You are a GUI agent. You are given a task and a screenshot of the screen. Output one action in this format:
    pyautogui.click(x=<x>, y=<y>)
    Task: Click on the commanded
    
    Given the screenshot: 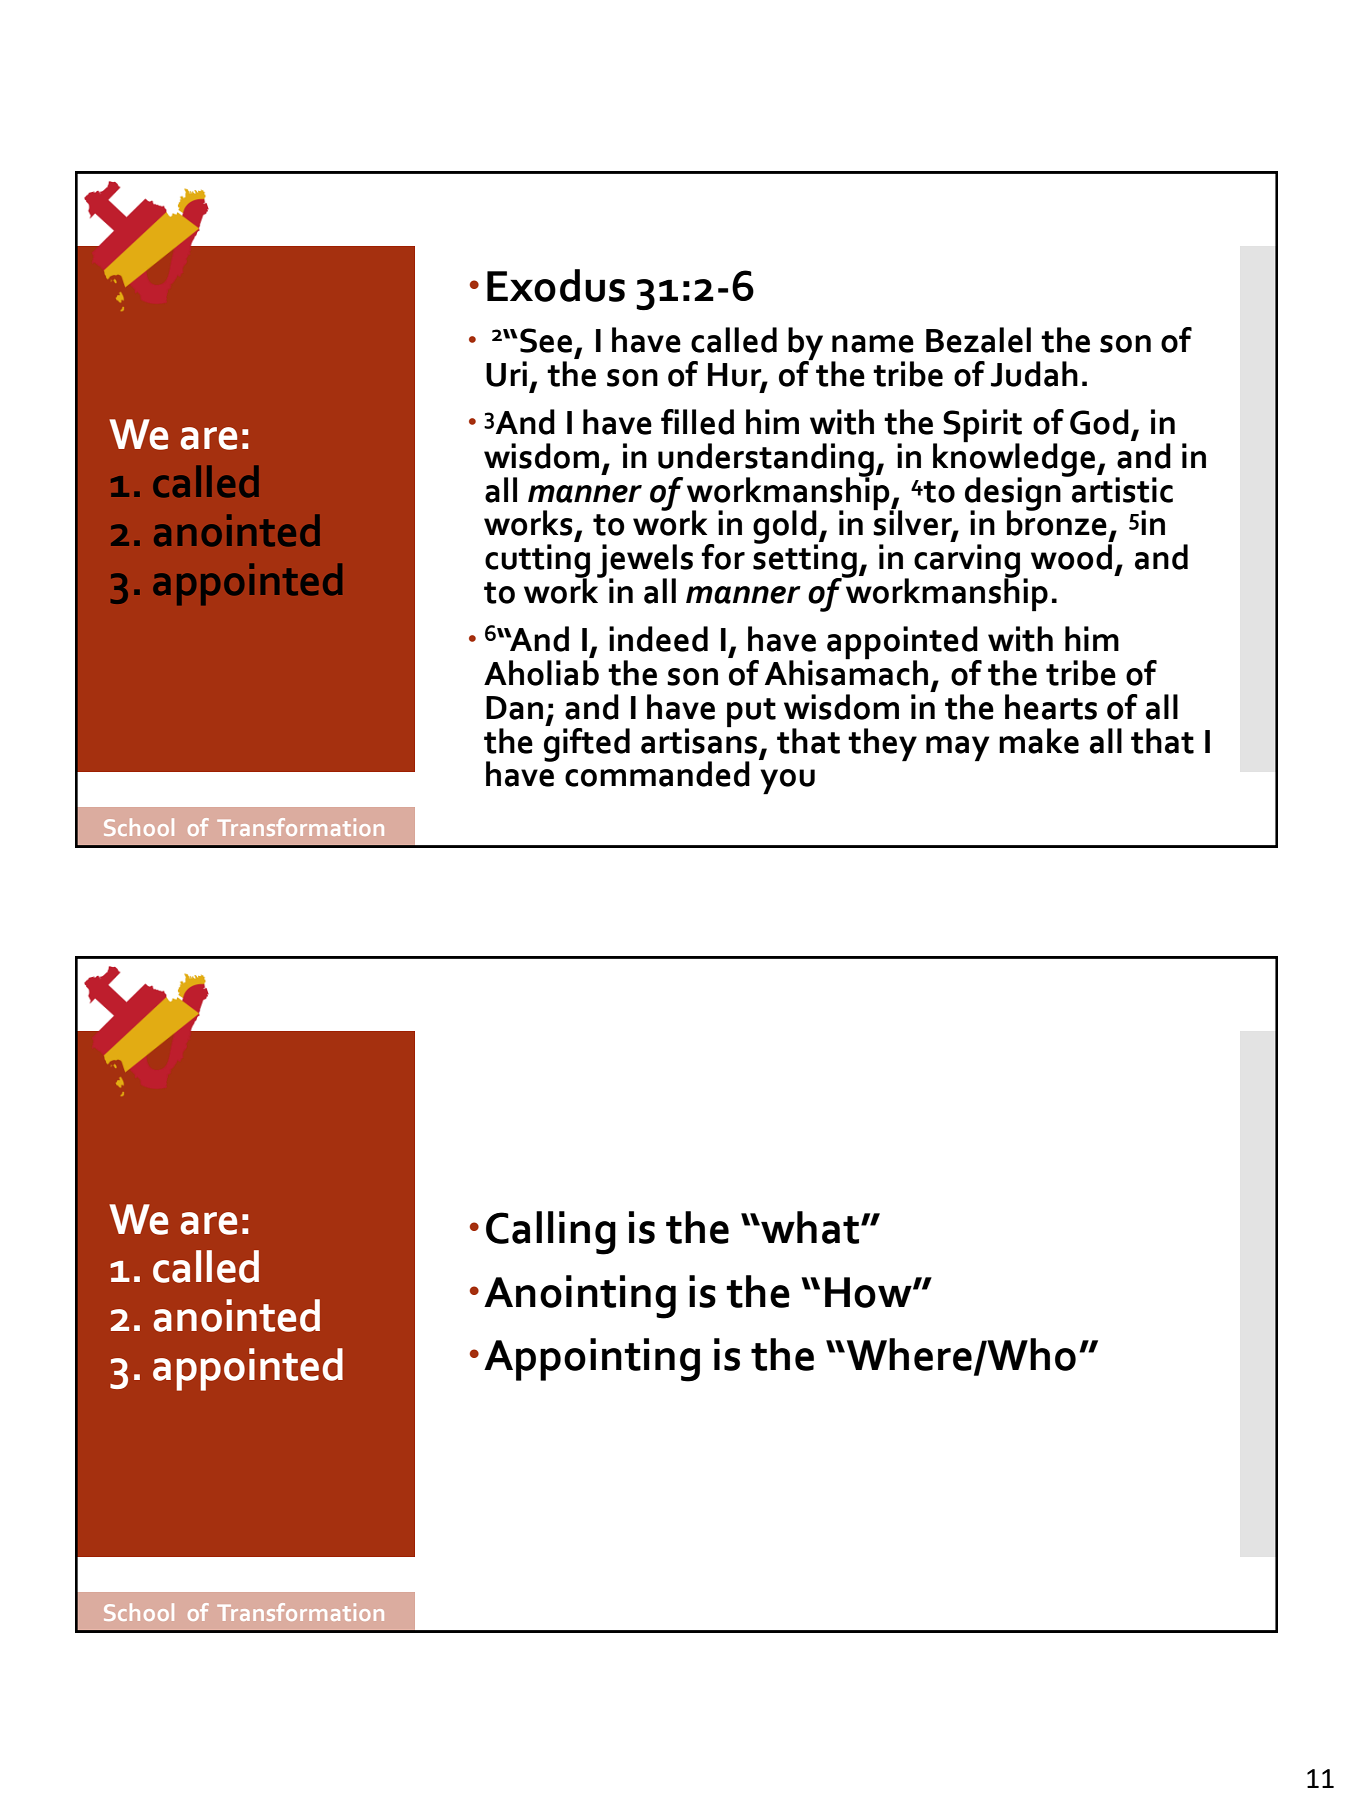 What is the action you would take?
    pyautogui.click(x=657, y=774)
